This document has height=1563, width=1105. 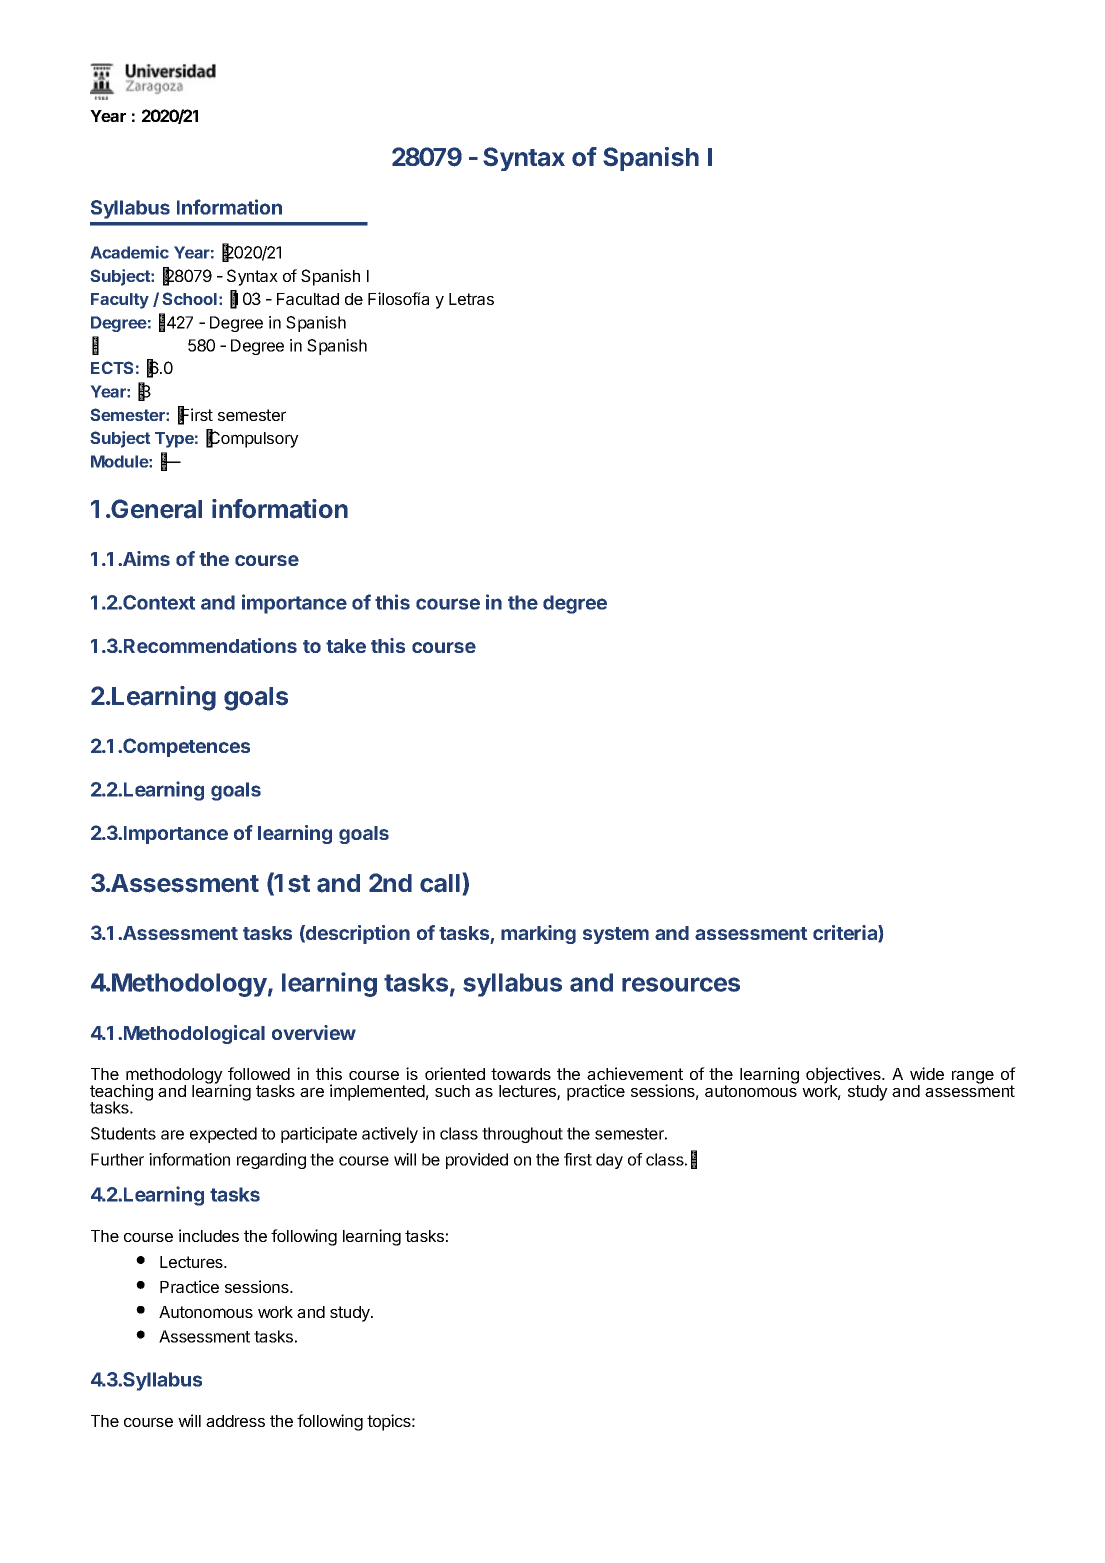 I want to click on call, so click(x=440, y=883).
